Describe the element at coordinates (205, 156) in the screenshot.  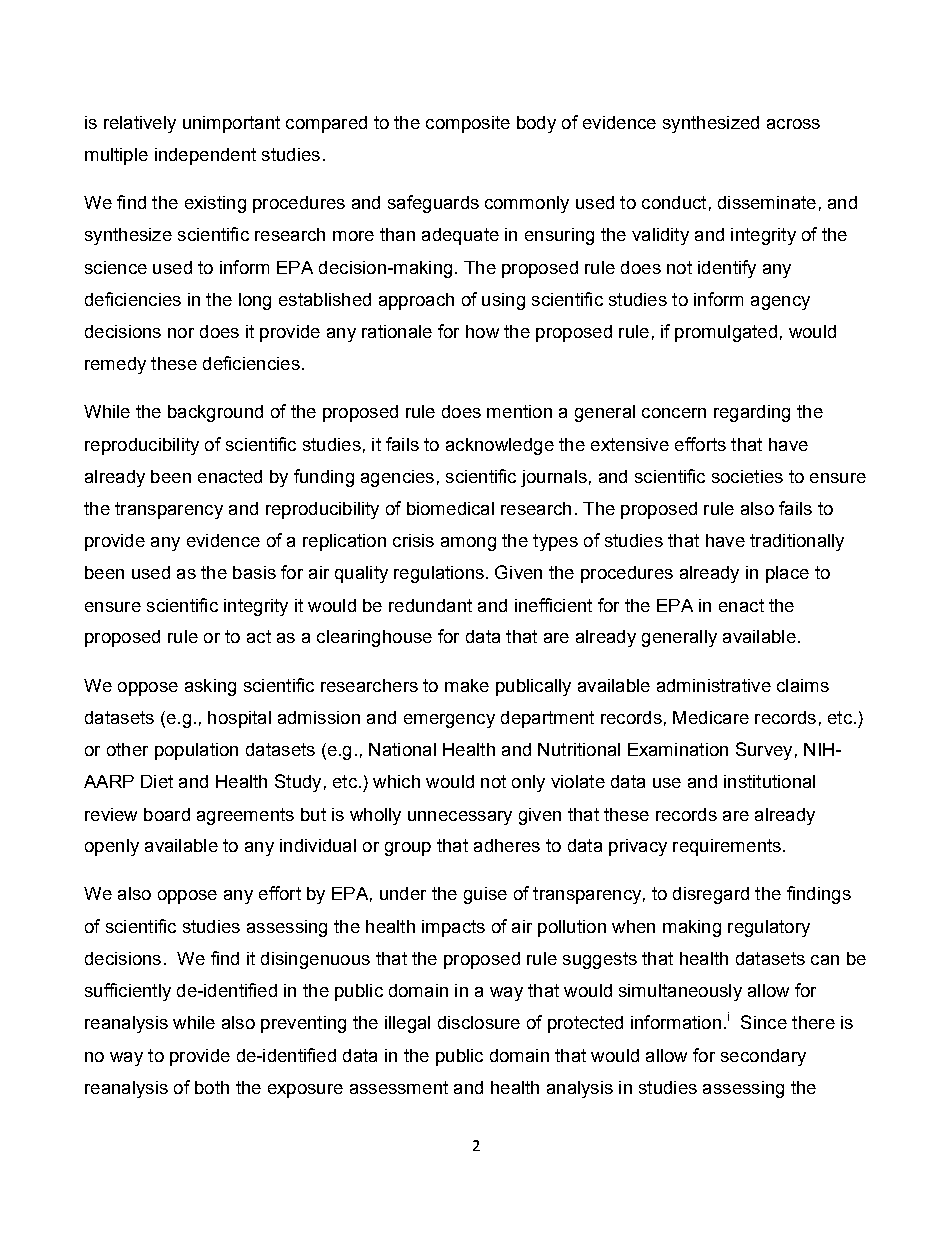
I see `independent` at that location.
